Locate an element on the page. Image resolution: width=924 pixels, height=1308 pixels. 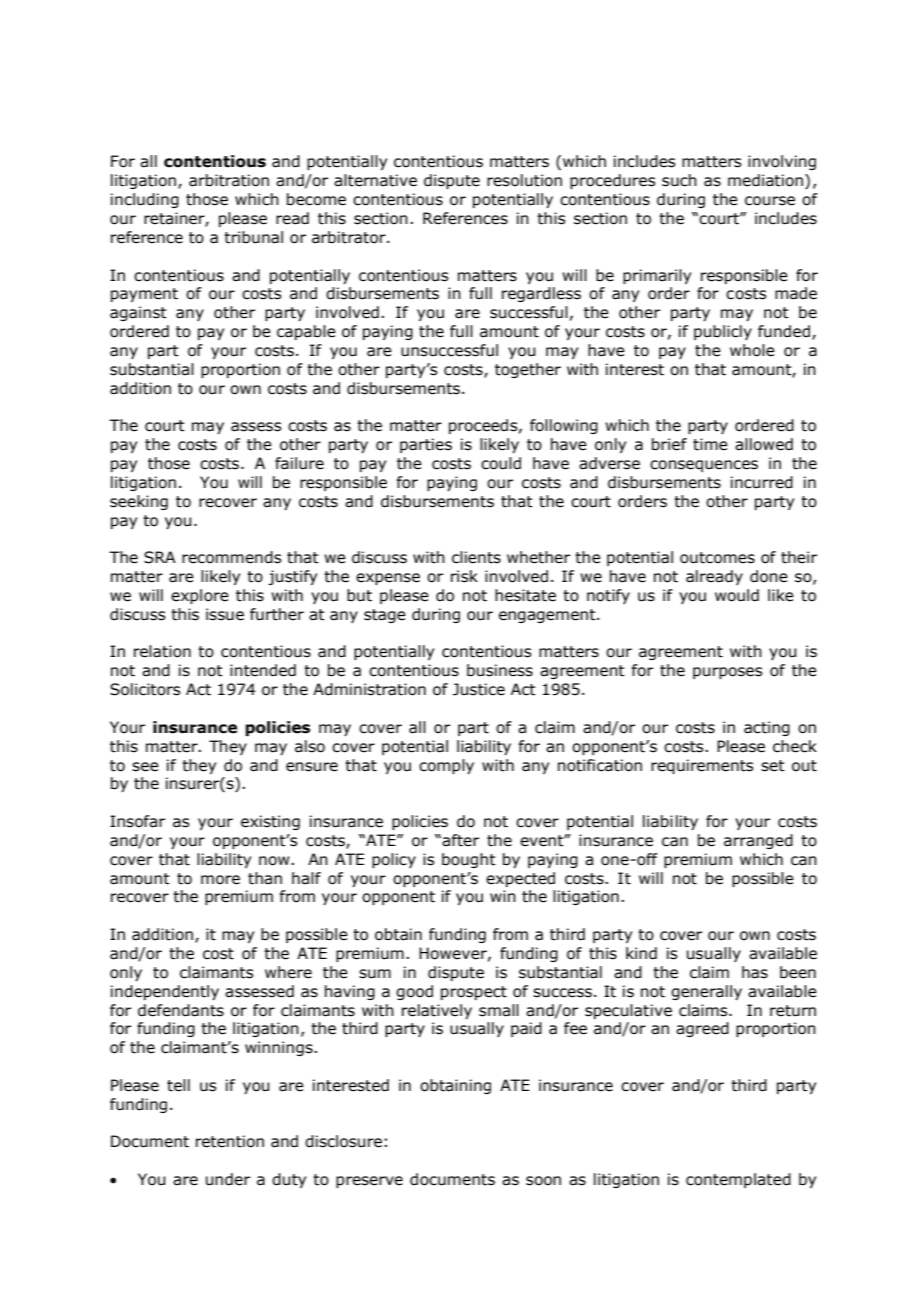
recommends is located at coordinates (231, 557).
